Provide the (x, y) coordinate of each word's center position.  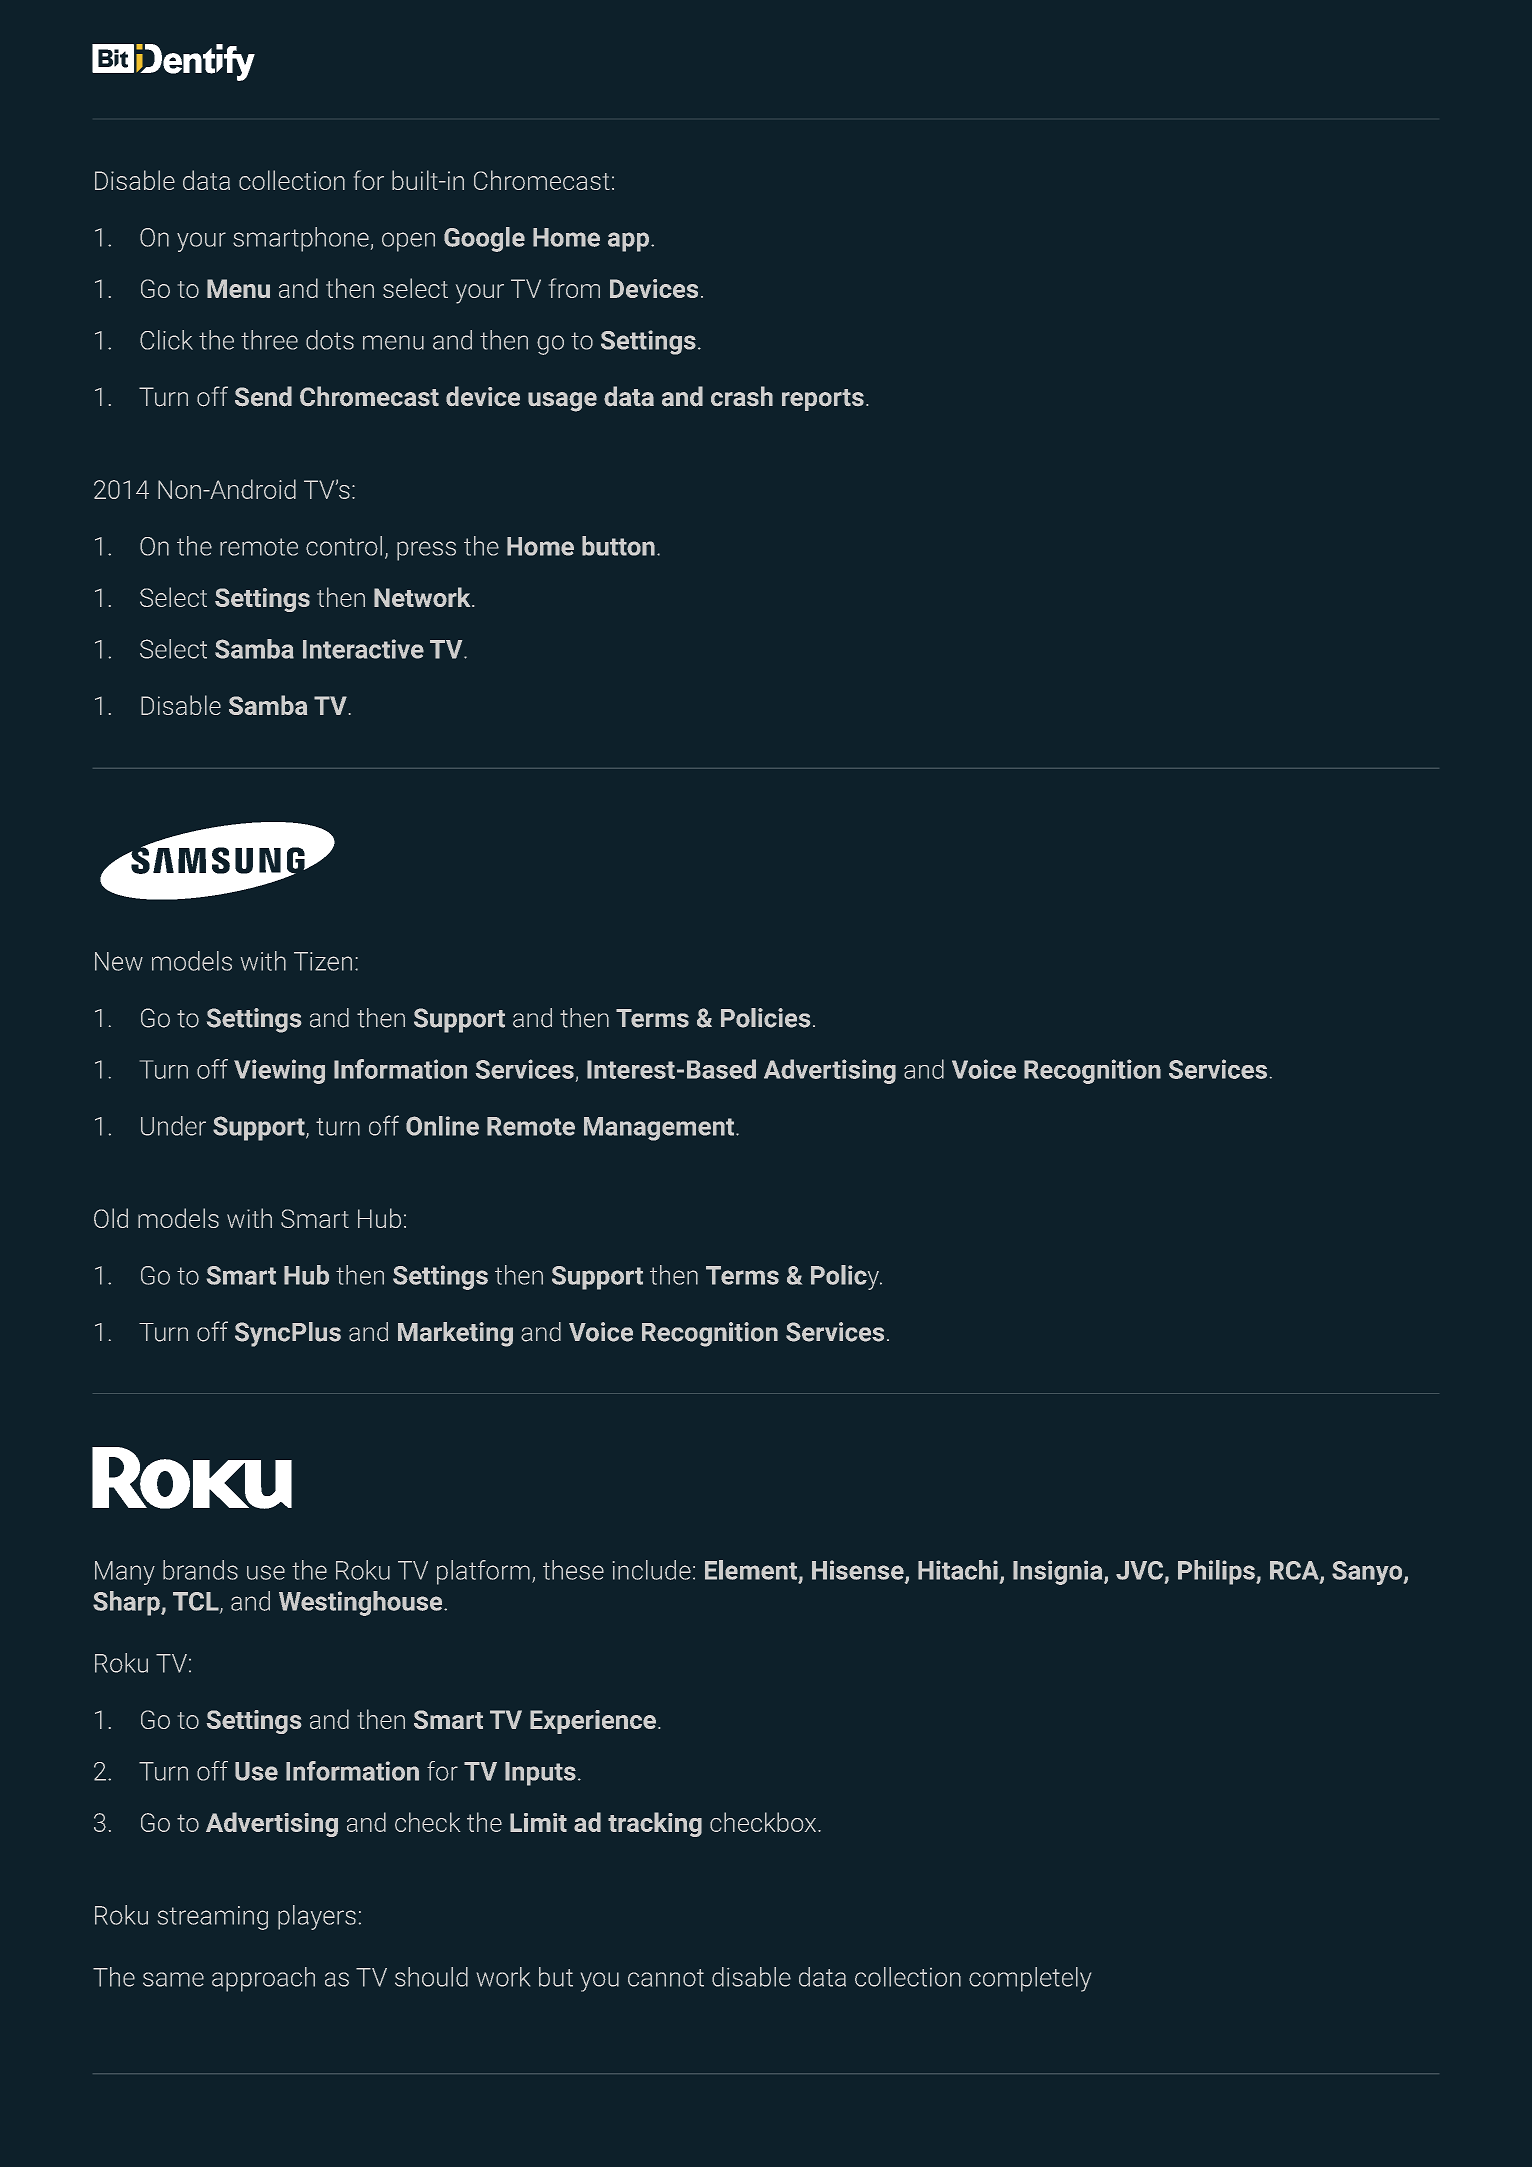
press (426, 551)
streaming (213, 1918)
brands (200, 1570)
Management (660, 1129)
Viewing (279, 1071)
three (269, 340)
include (652, 1570)
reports (823, 400)
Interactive (363, 649)
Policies (765, 1018)
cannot (666, 1978)
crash (742, 396)
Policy (846, 1277)
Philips (1217, 1572)
